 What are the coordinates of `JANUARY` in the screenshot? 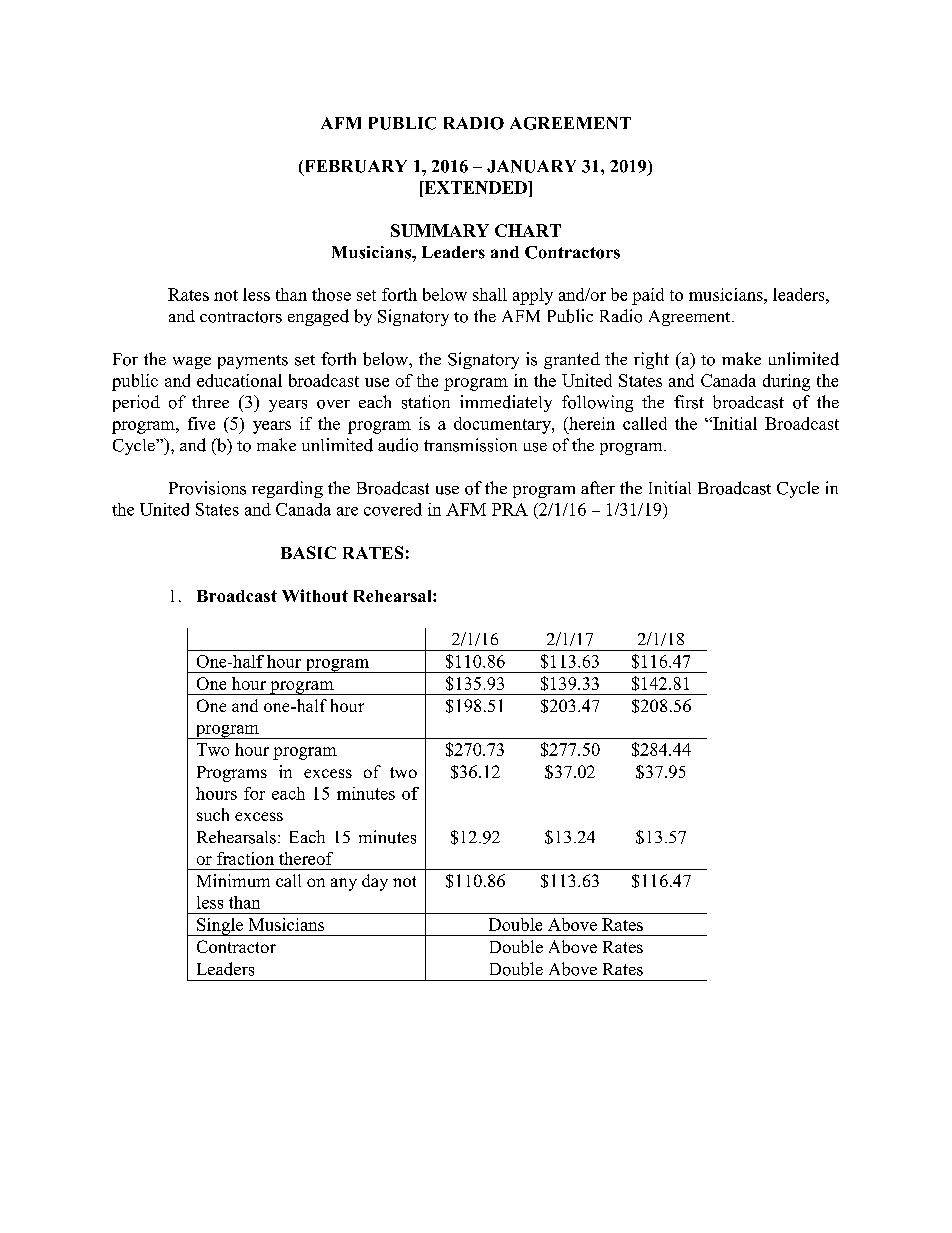 It's located at (531, 166).
